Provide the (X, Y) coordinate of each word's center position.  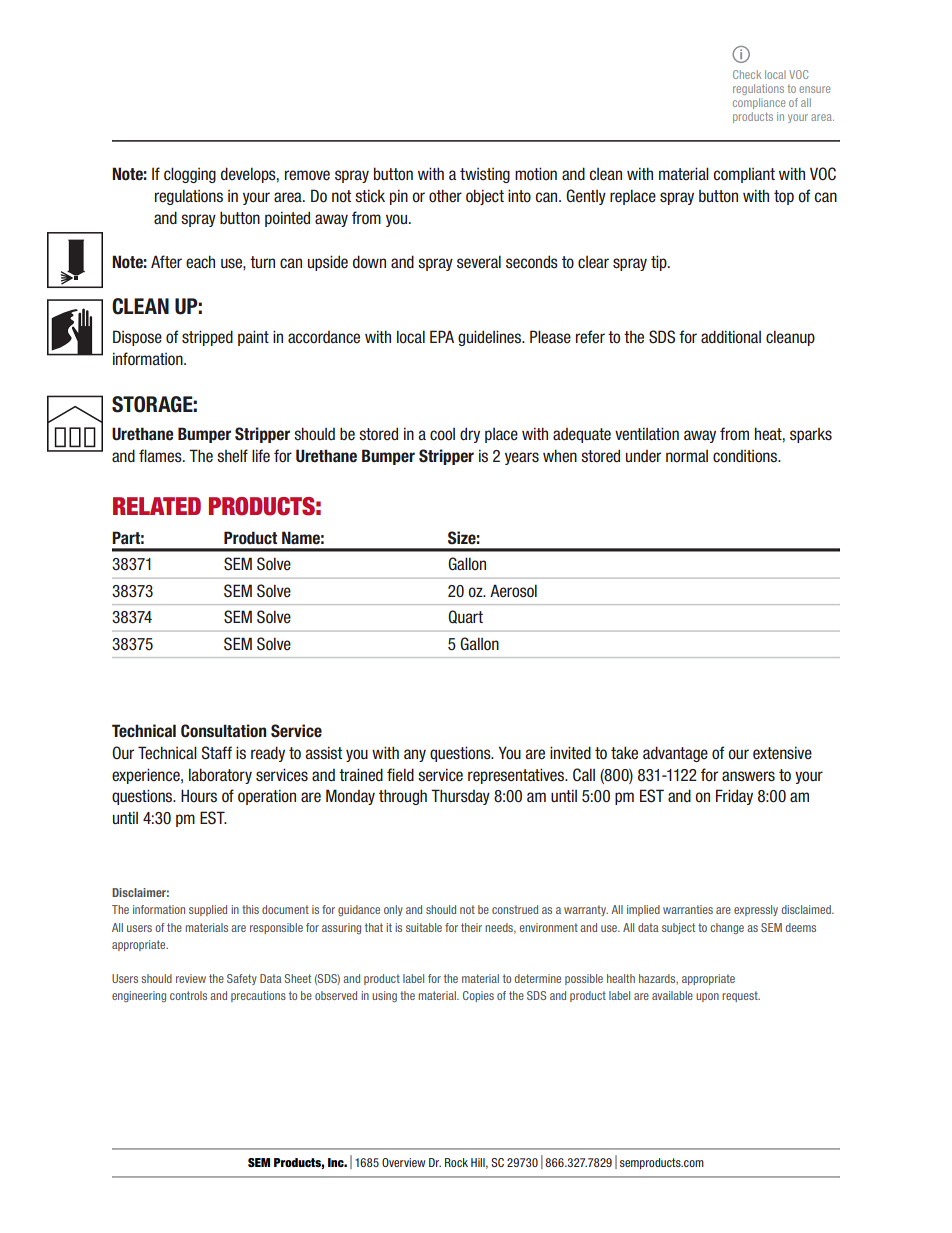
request (741, 996)
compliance (759, 103)
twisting (485, 175)
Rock (456, 1162)
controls (188, 995)
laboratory (220, 776)
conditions (746, 456)
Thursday (460, 797)
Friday (734, 797)
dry (470, 435)
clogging (190, 175)
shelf (232, 456)
